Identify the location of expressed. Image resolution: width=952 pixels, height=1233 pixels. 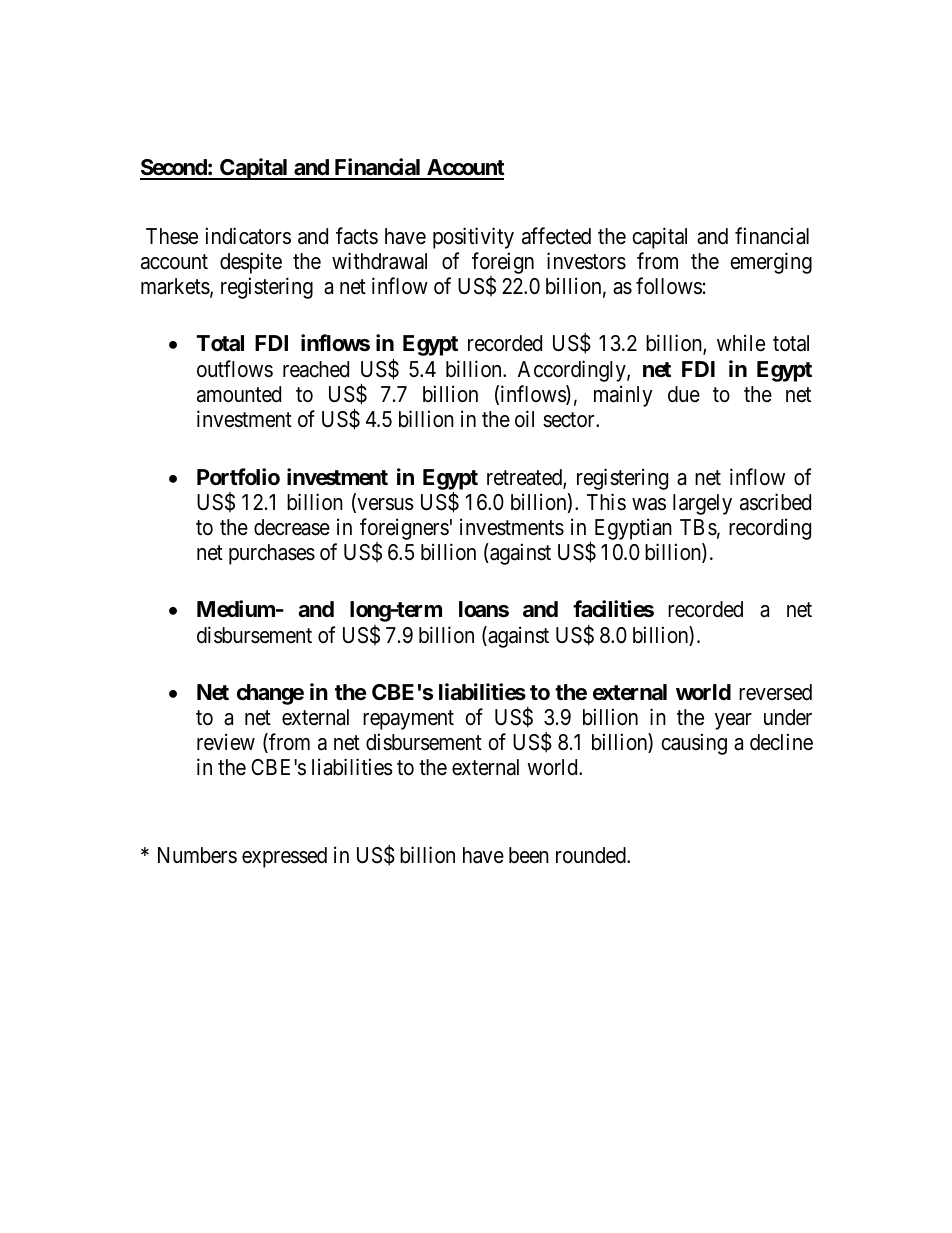
(284, 857).
